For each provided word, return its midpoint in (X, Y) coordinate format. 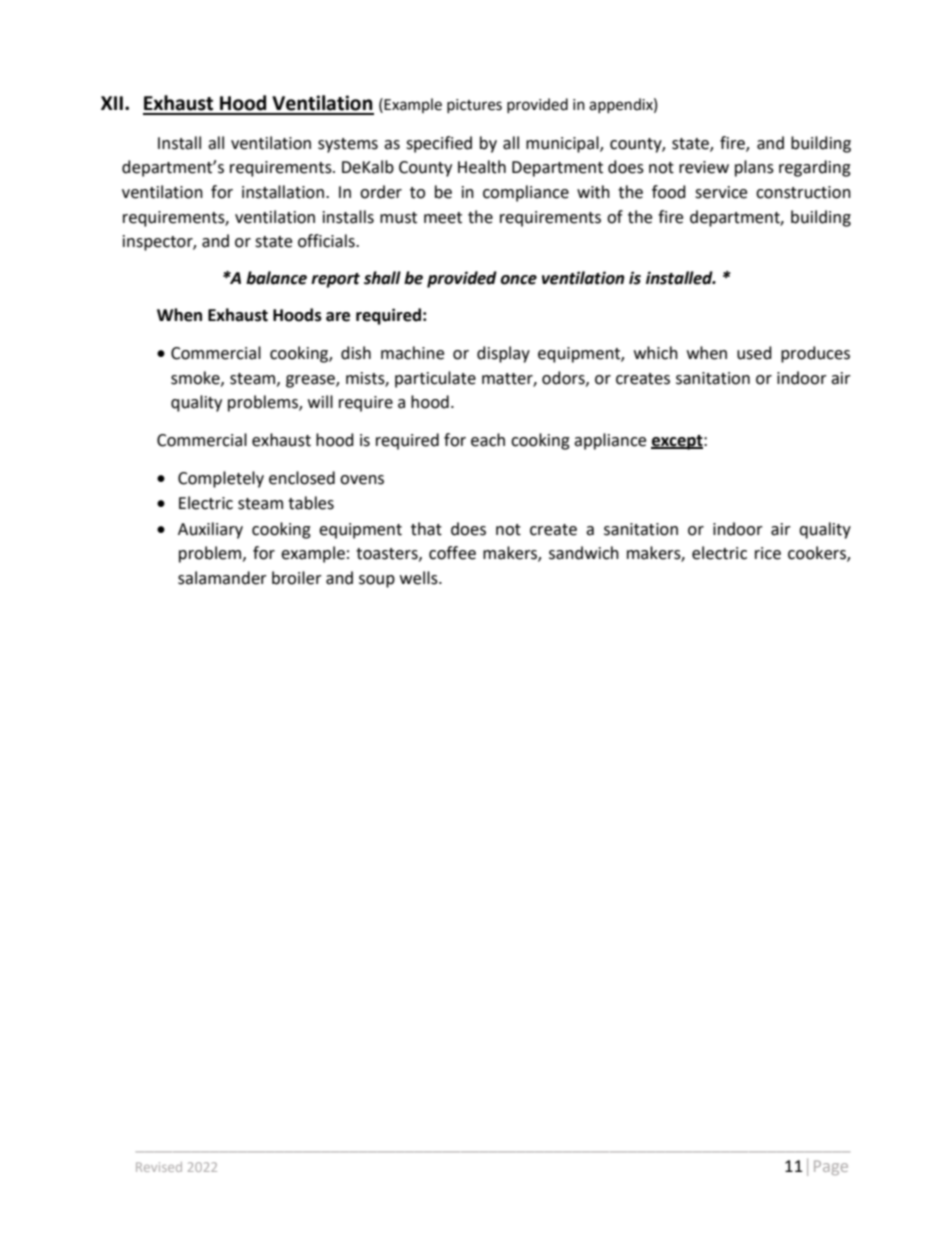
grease (311, 381)
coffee (452, 553)
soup (377, 581)
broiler (297, 578)
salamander (222, 578)
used (754, 353)
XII (112, 103)
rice (768, 553)
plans (754, 168)
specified (439, 144)
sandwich (584, 553)
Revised (159, 1167)
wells (420, 578)
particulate (435, 379)
